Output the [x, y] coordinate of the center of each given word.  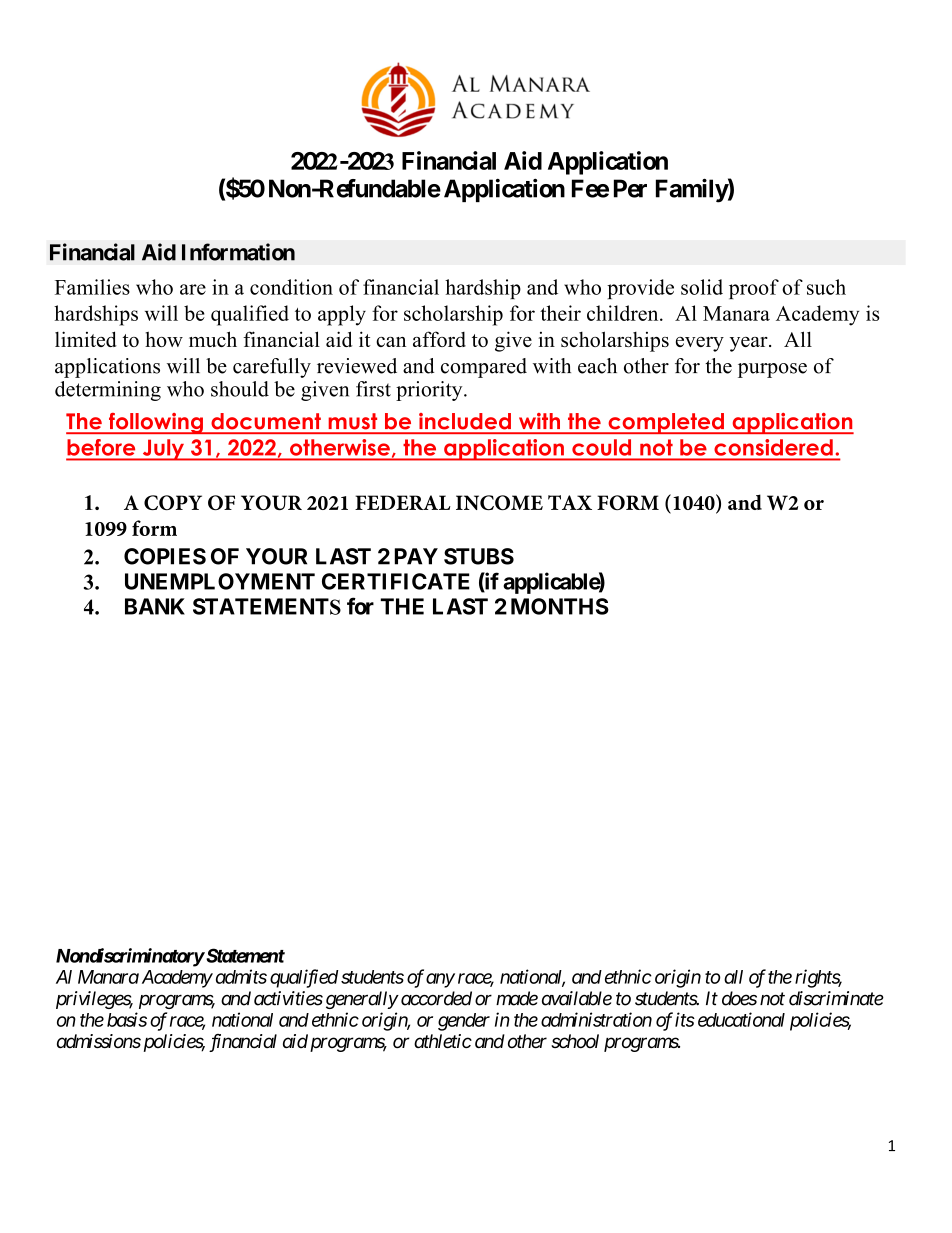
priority [430, 391]
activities [288, 998]
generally [362, 1000]
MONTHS [560, 606]
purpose [772, 370]
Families [92, 287]
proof [754, 289]
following [156, 423]
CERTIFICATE [396, 581]
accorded [435, 998]
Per [630, 188]
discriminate [836, 998]
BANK [155, 606]
